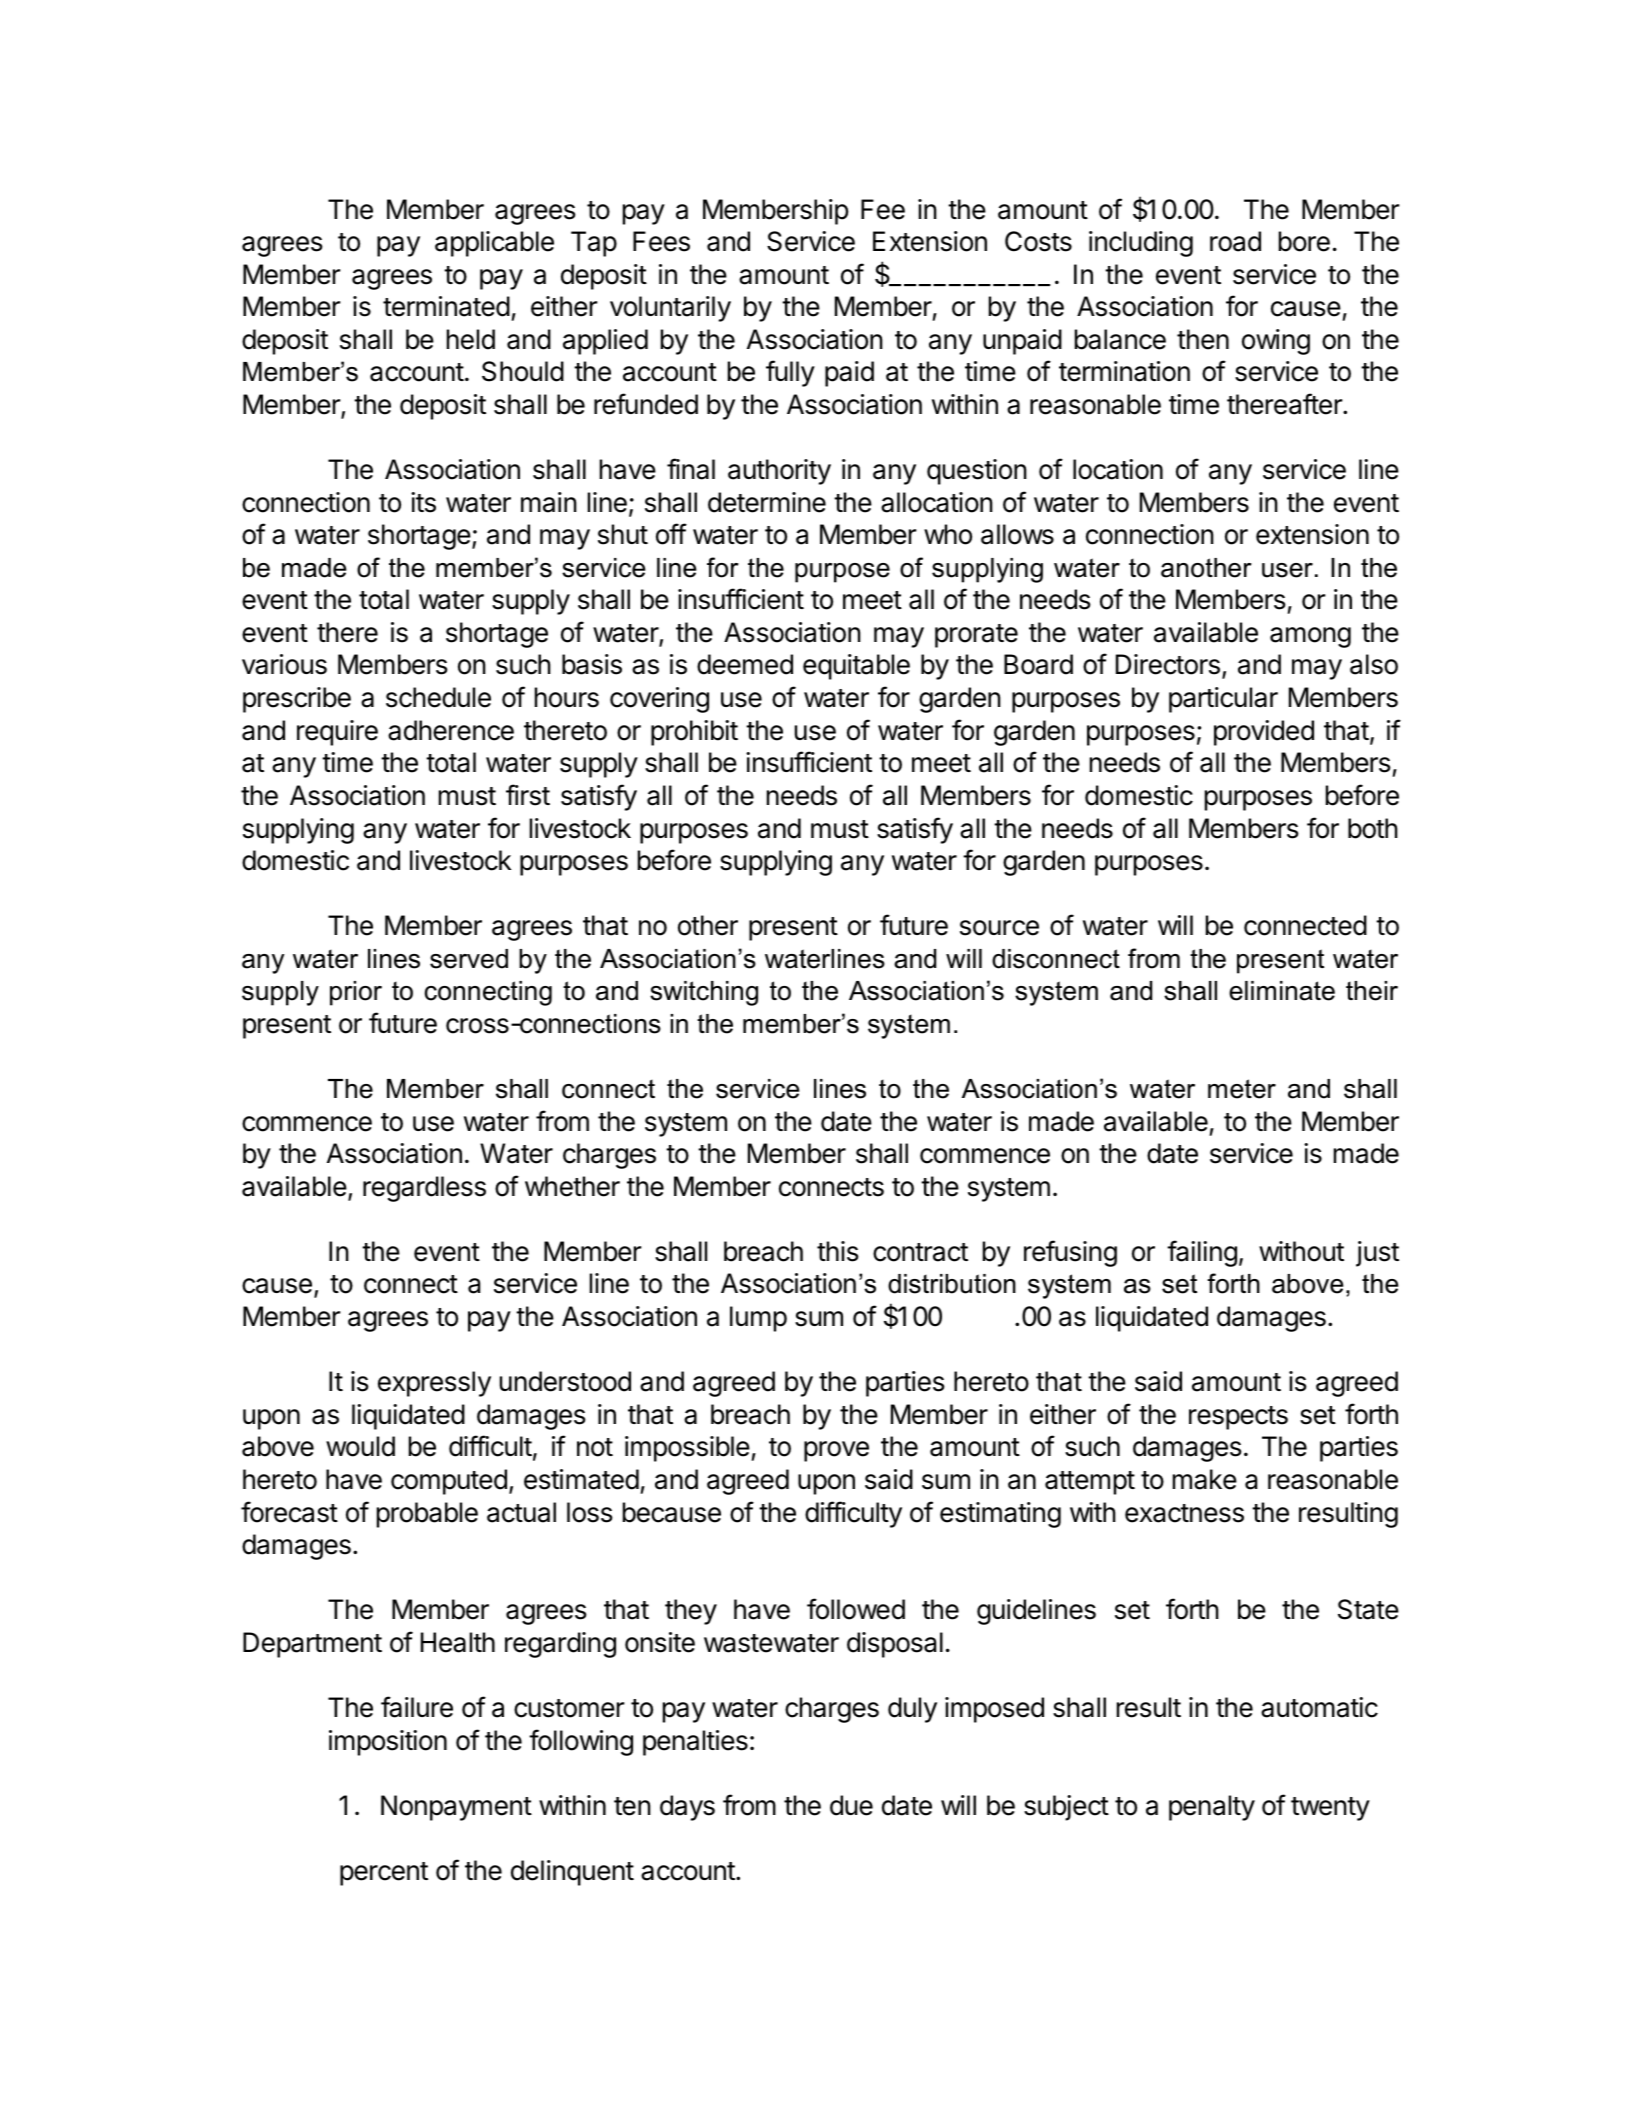 This image has width=1641, height=2123. What do you see at coordinates (851, 1805) in the image?
I see `due` at bounding box center [851, 1805].
